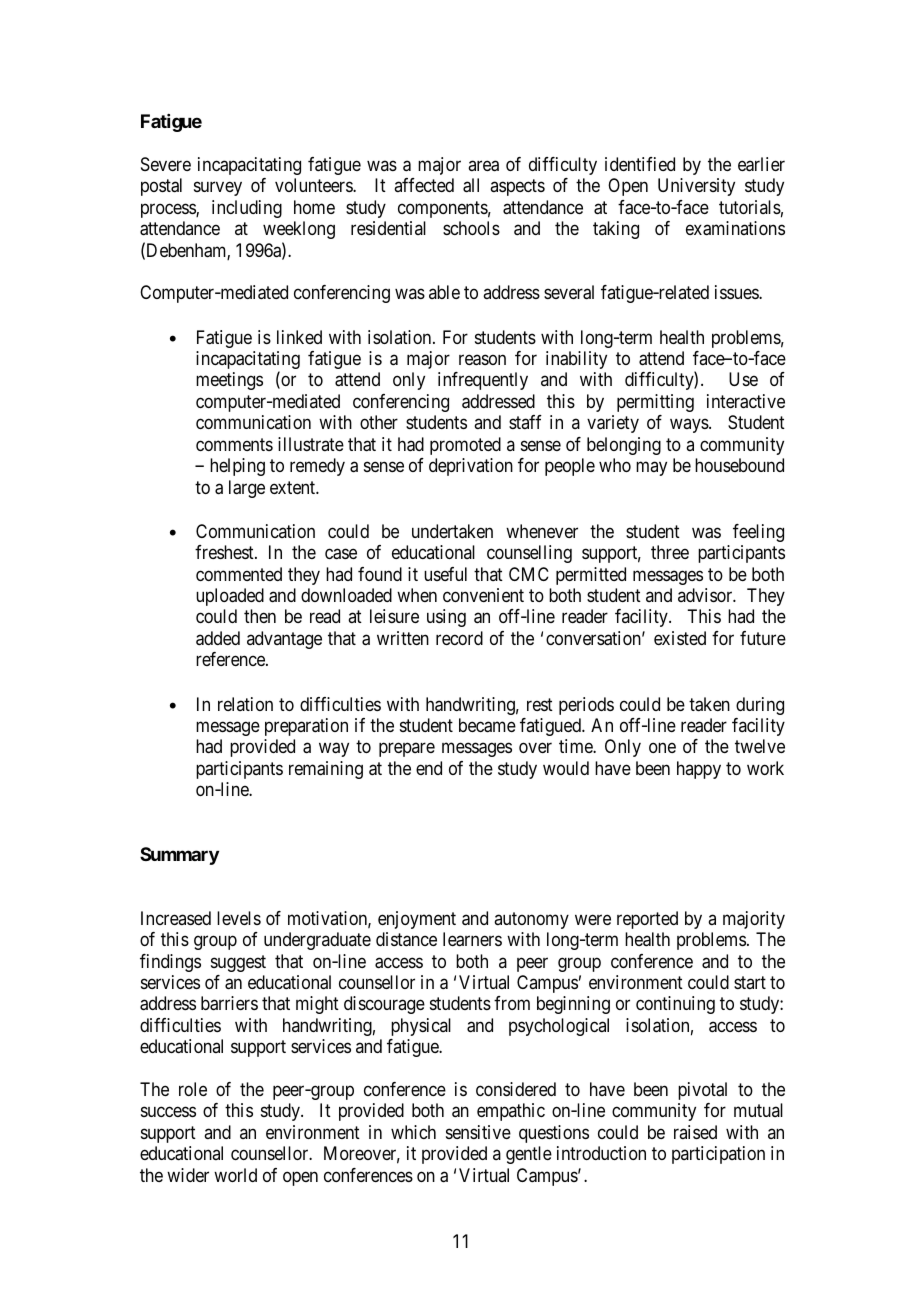 The width and height of the image is (924, 1308). Describe the element at coordinates (478, 1132) in the image. I see `sensitive` at that location.
